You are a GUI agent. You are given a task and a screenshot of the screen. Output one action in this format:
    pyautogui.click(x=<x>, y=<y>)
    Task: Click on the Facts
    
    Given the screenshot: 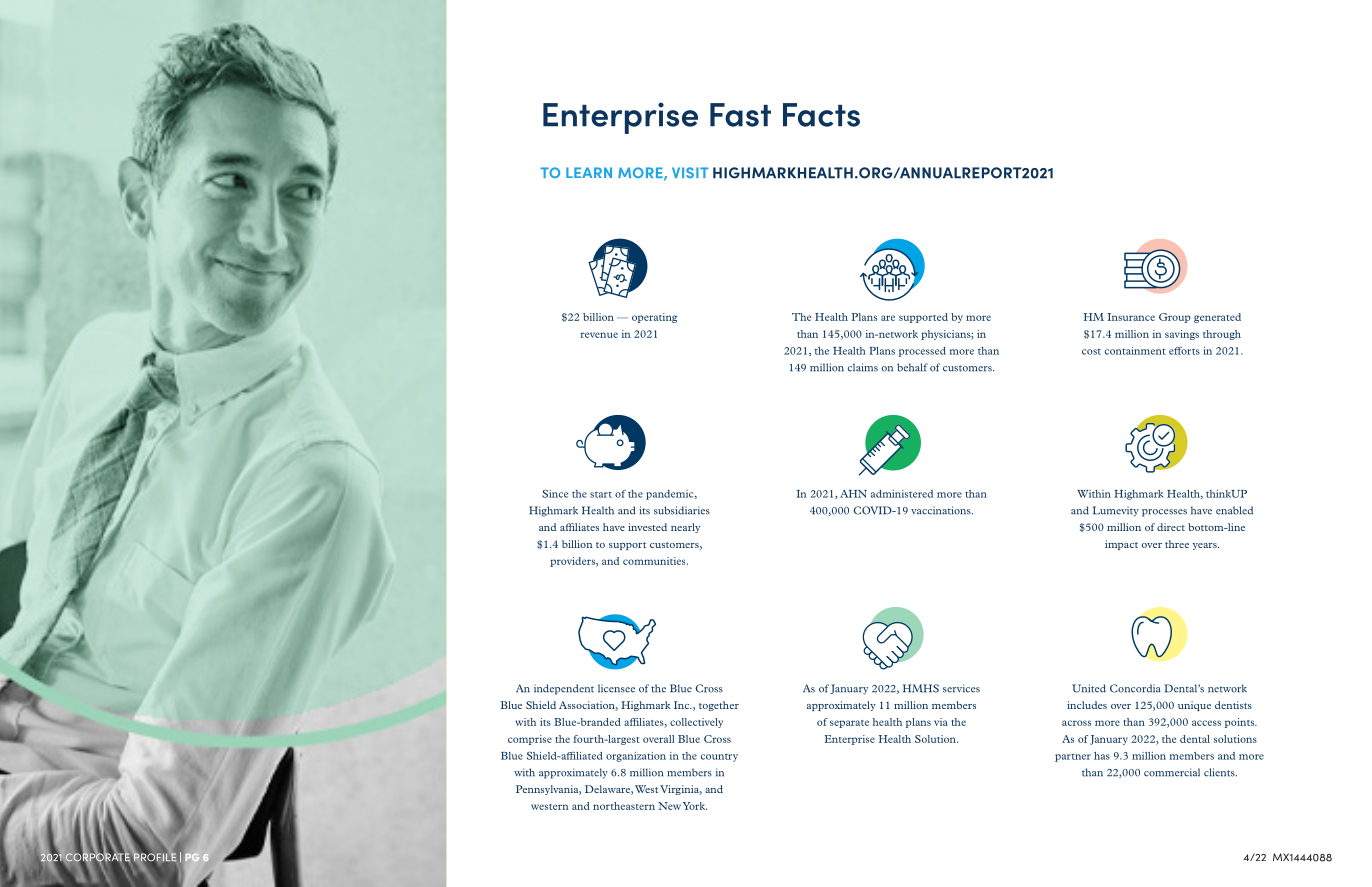 What is the action you would take?
    pyautogui.click(x=821, y=115)
